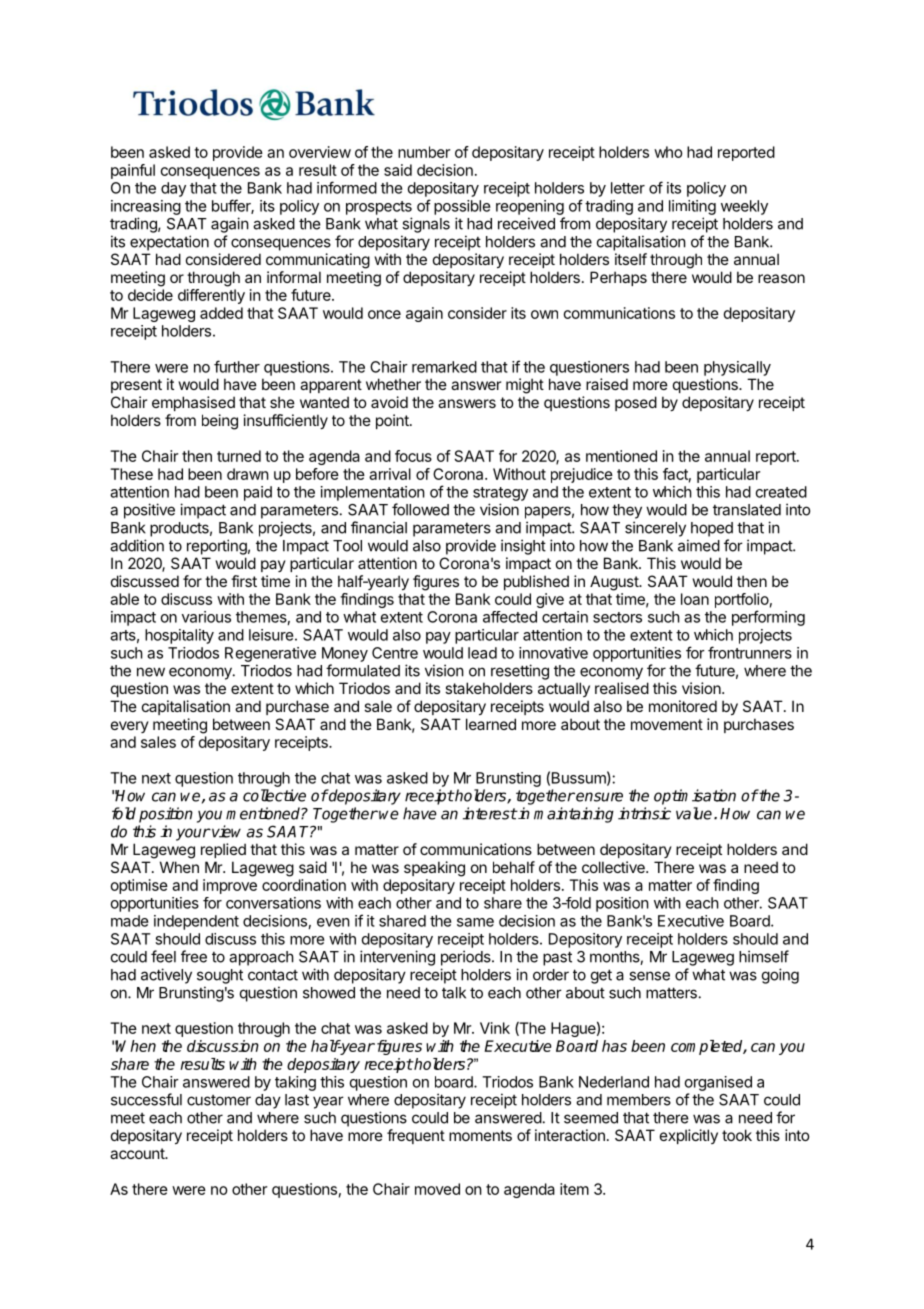 The image size is (924, 1309). I want to click on increasing, so click(146, 207).
